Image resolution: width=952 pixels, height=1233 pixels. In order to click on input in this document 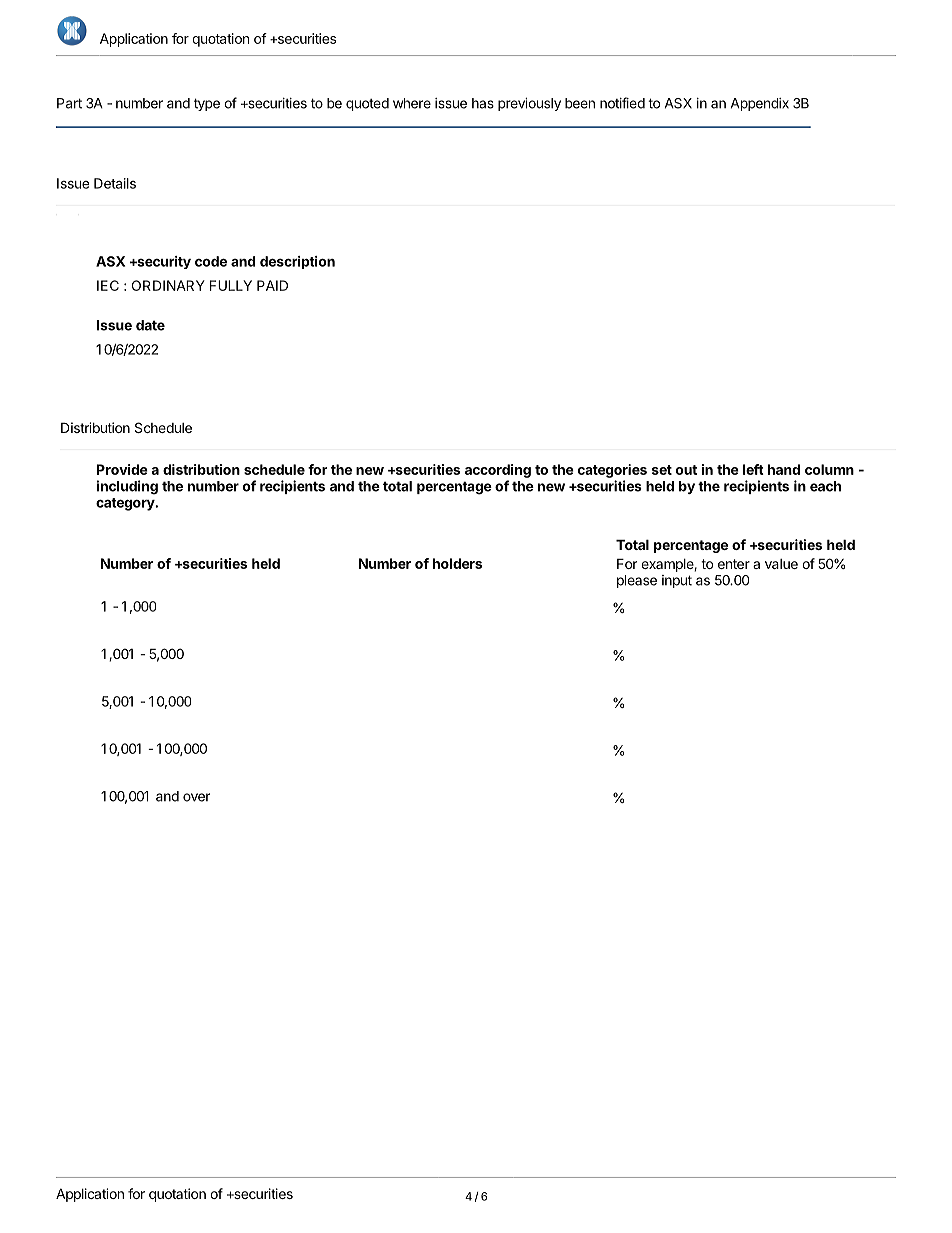, I will do `click(677, 581)`.
